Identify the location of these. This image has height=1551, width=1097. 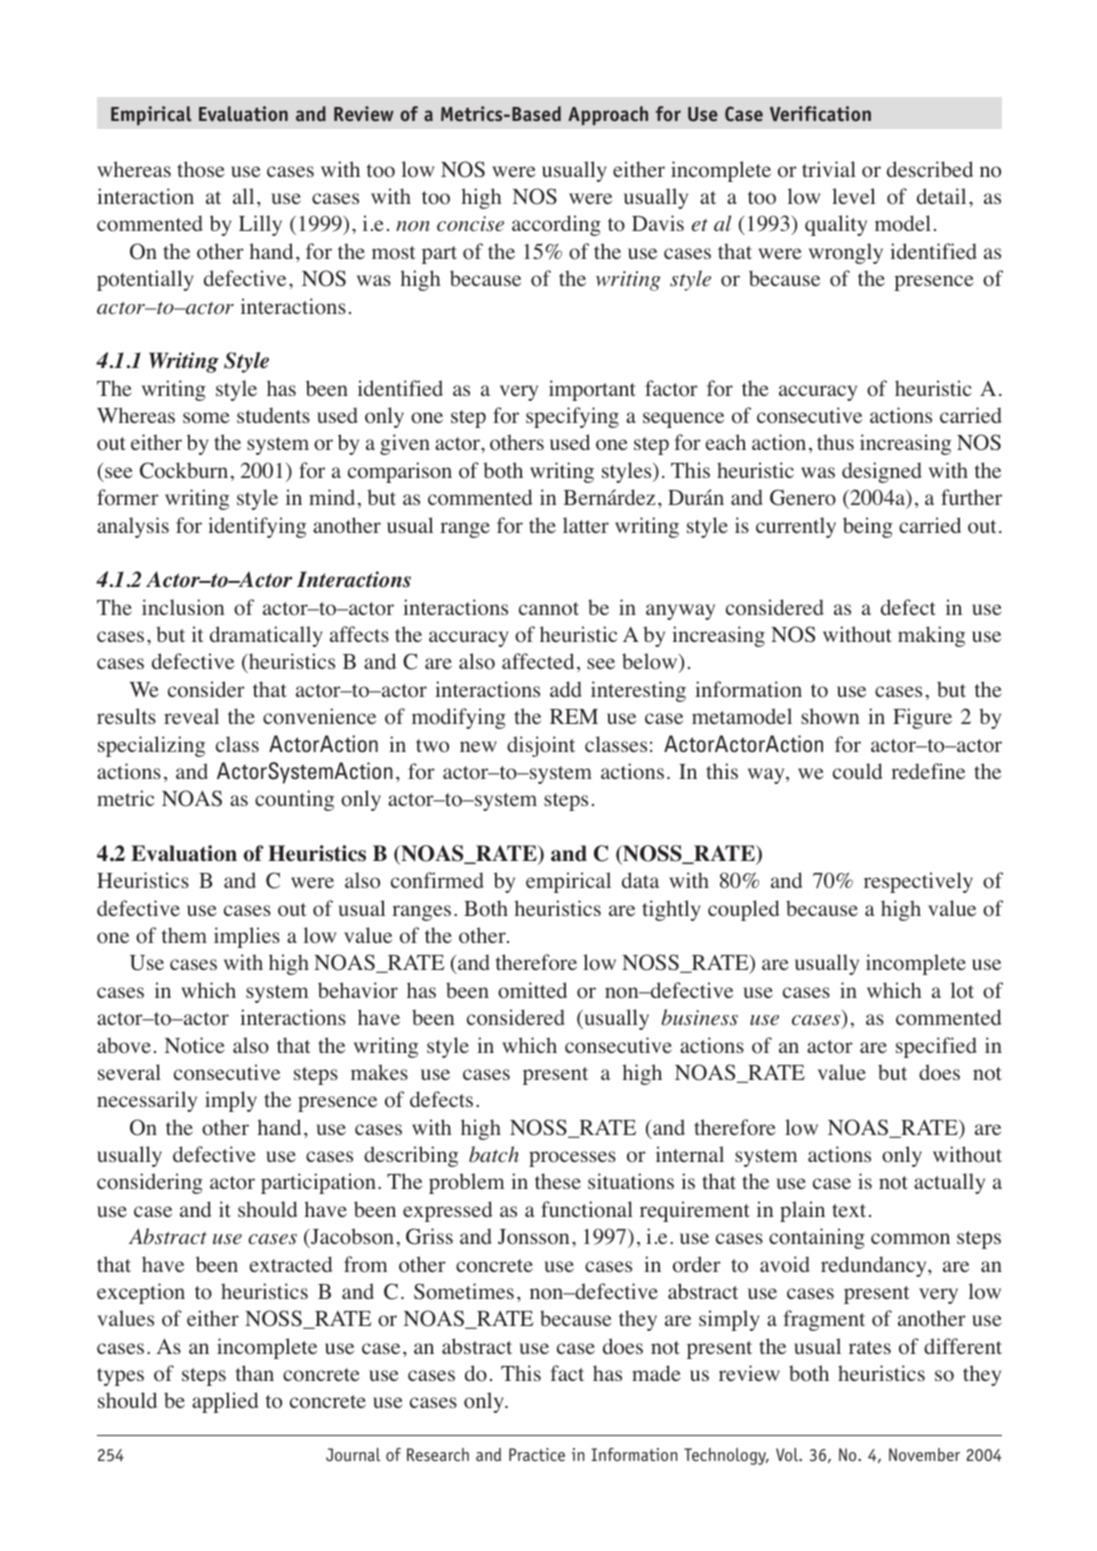
(558, 1181).
